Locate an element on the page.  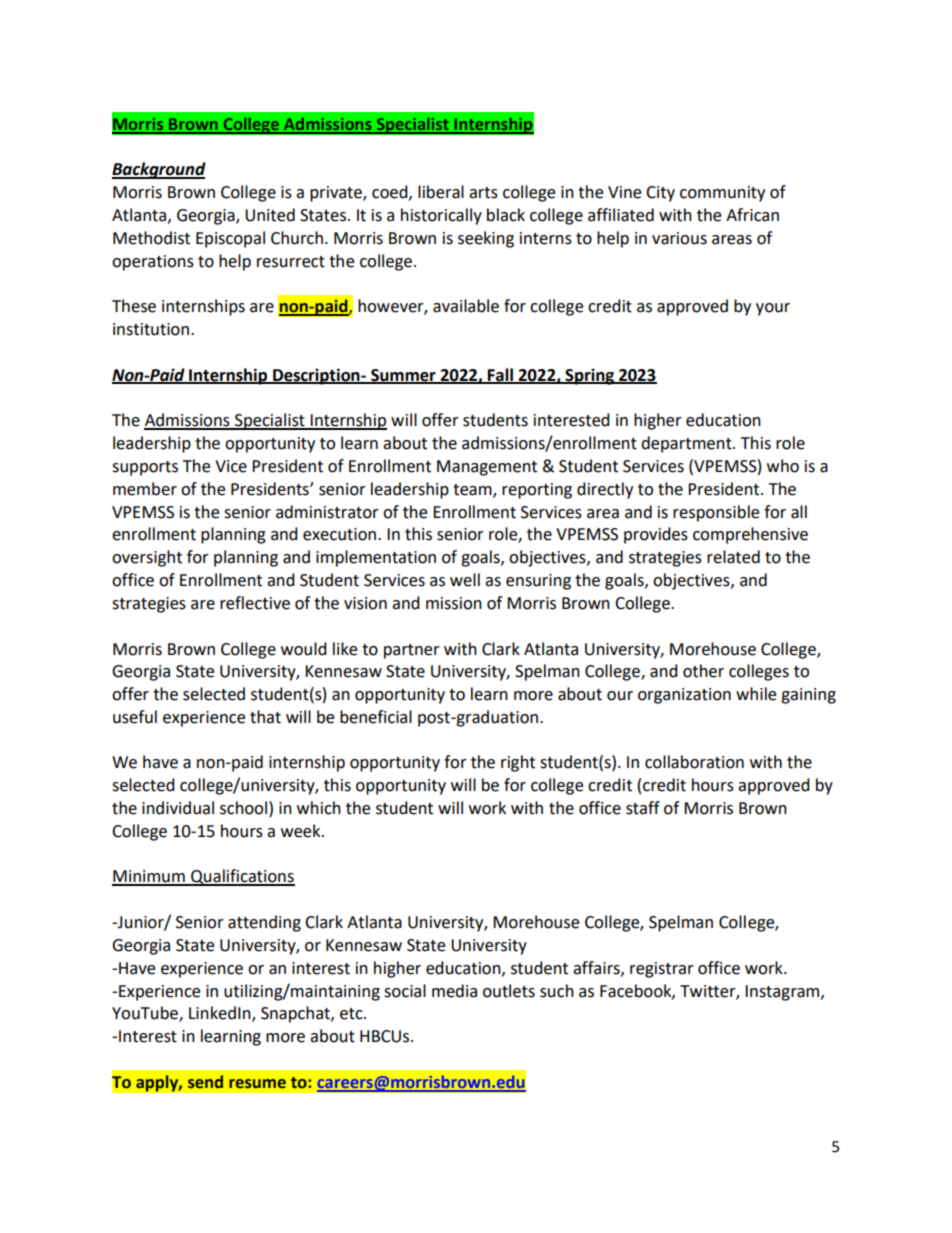
community is located at coordinates (722, 194).
